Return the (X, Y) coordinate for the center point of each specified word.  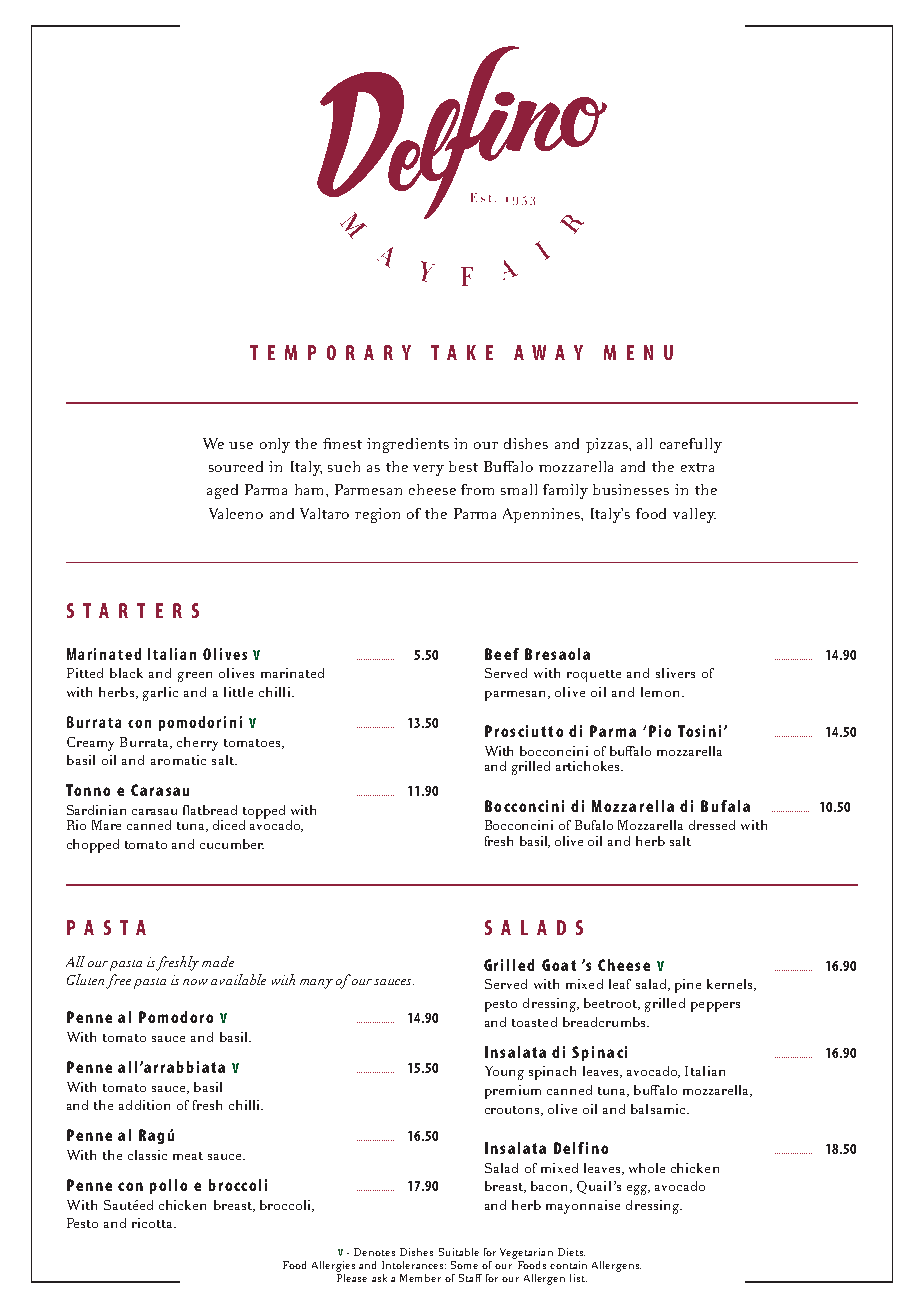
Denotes (374, 1252)
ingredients (408, 445)
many (316, 984)
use (241, 445)
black (126, 673)
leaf (620, 984)
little (238, 692)
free (118, 981)
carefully (691, 445)
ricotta (154, 1223)
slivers (675, 673)
